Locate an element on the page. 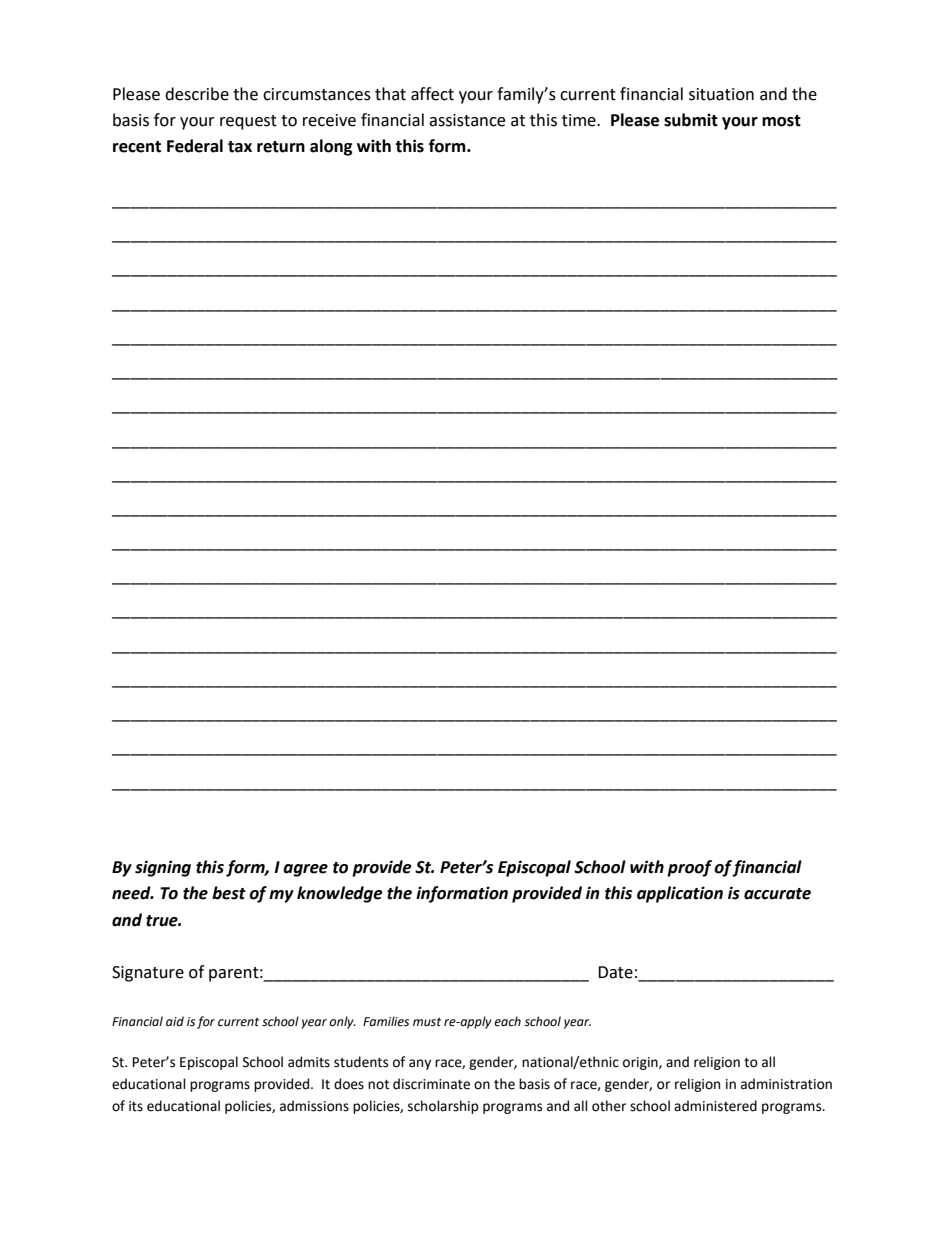 The width and height of the document is (952, 1233). agree is located at coordinates (305, 870).
